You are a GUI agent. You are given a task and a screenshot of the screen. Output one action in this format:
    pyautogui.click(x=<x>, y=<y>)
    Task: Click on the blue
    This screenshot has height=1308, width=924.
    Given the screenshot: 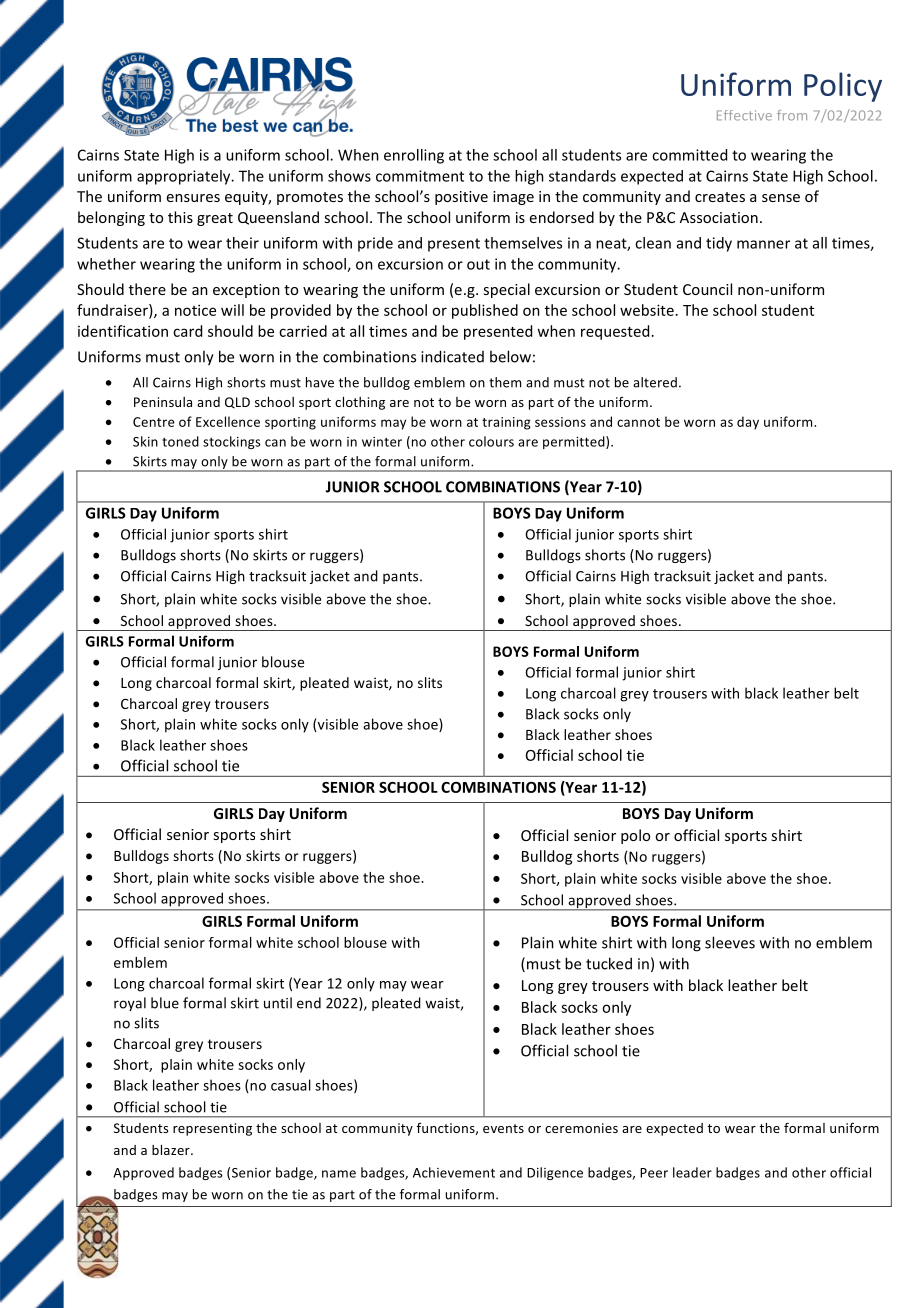 What is the action you would take?
    pyautogui.click(x=165, y=1003)
